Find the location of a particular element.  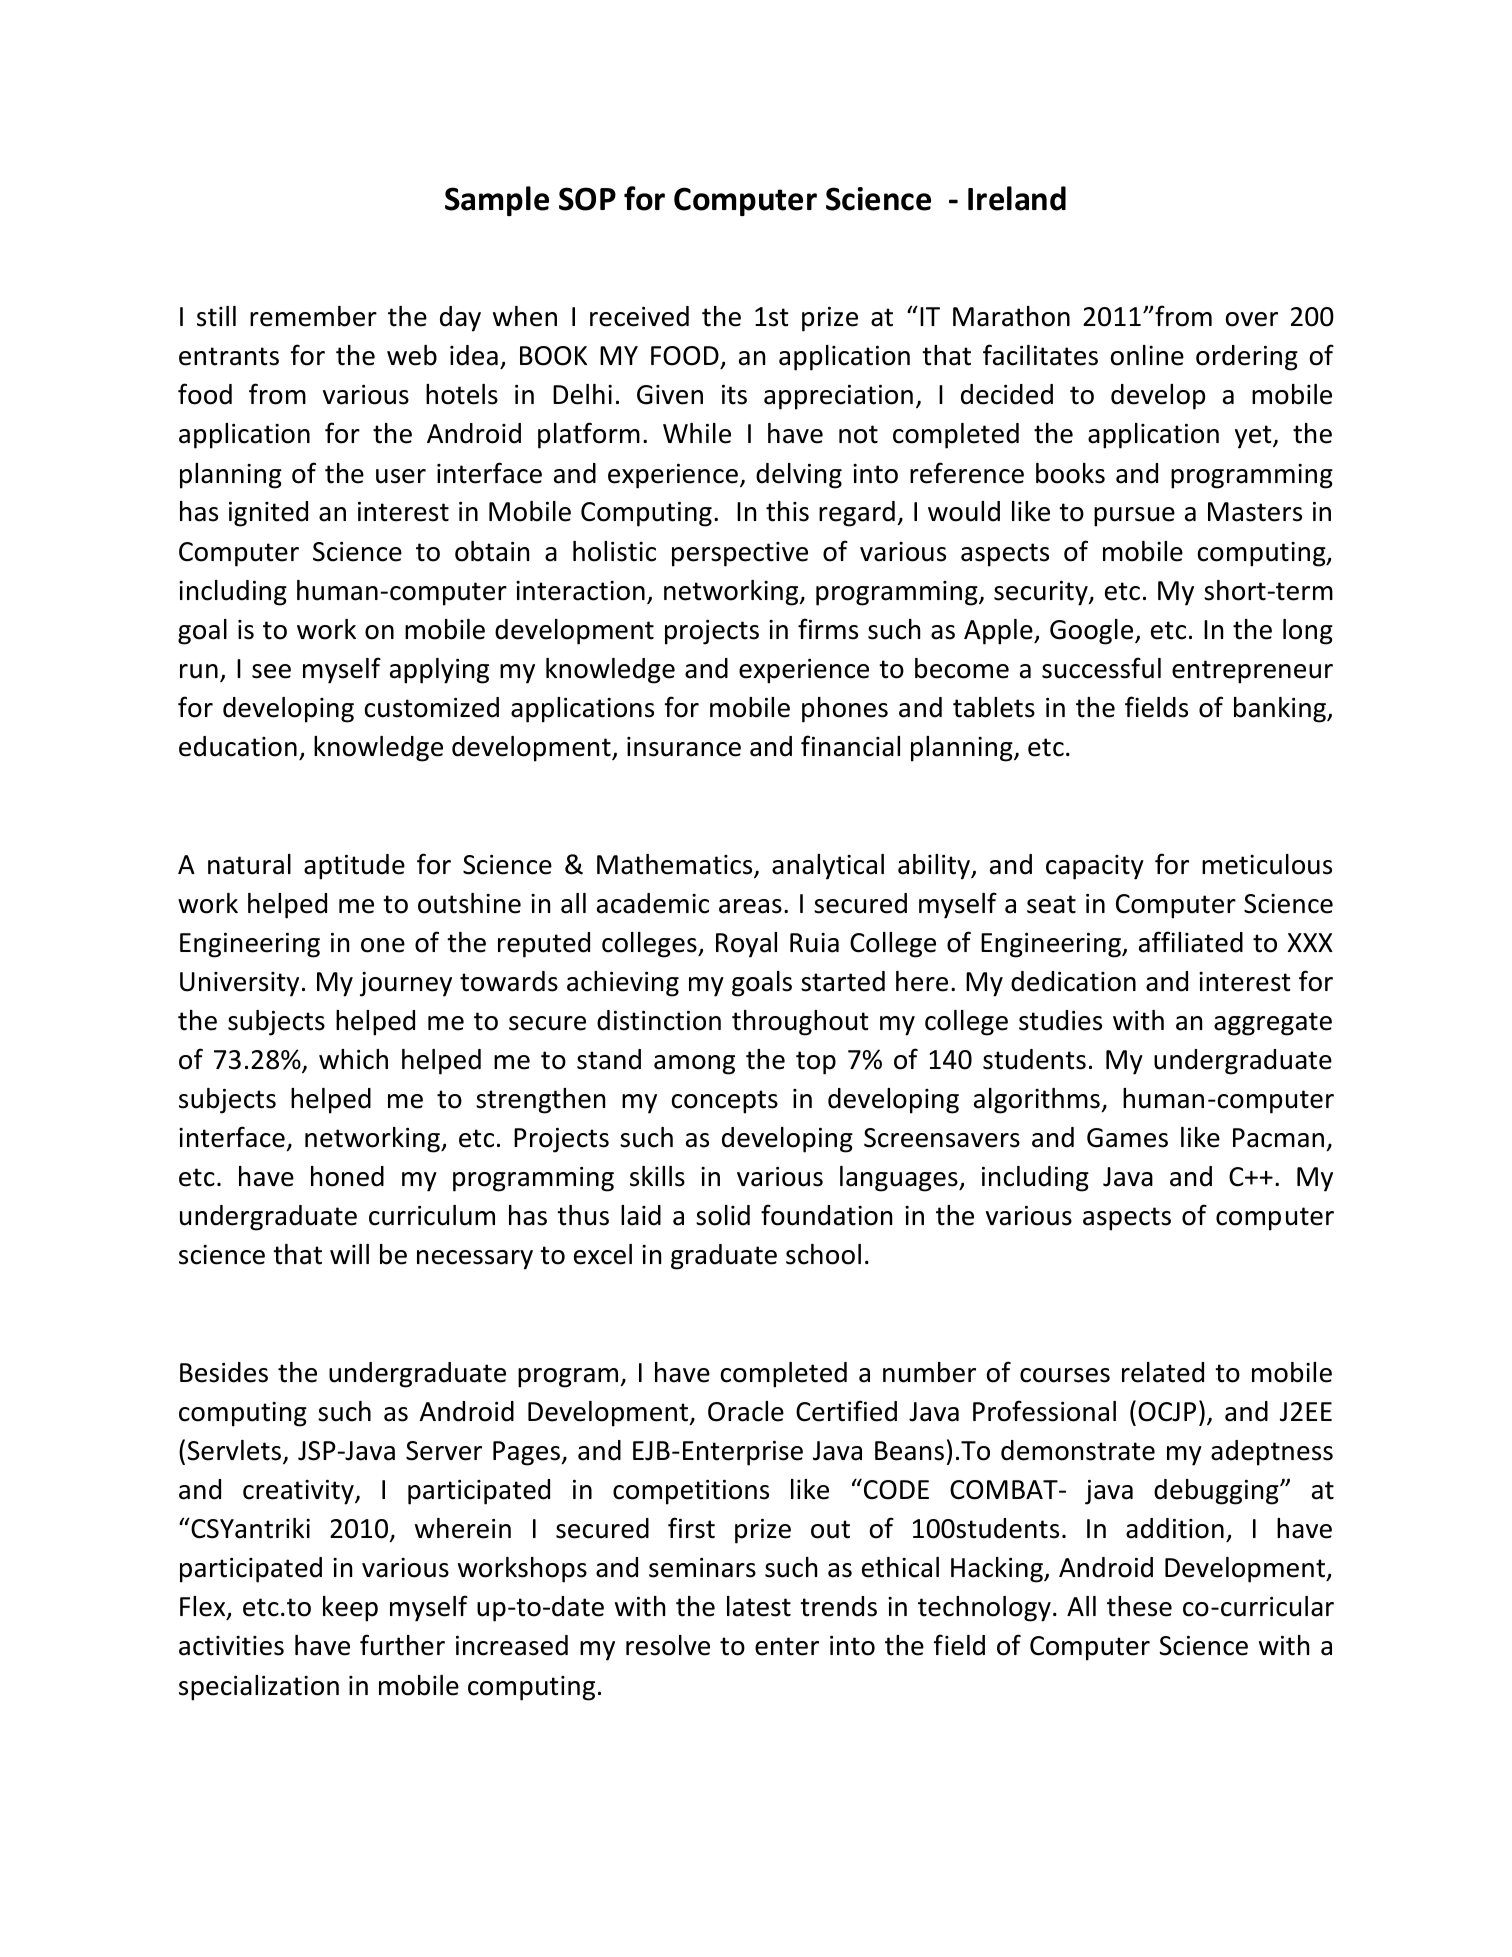

perspective is located at coordinates (740, 554).
